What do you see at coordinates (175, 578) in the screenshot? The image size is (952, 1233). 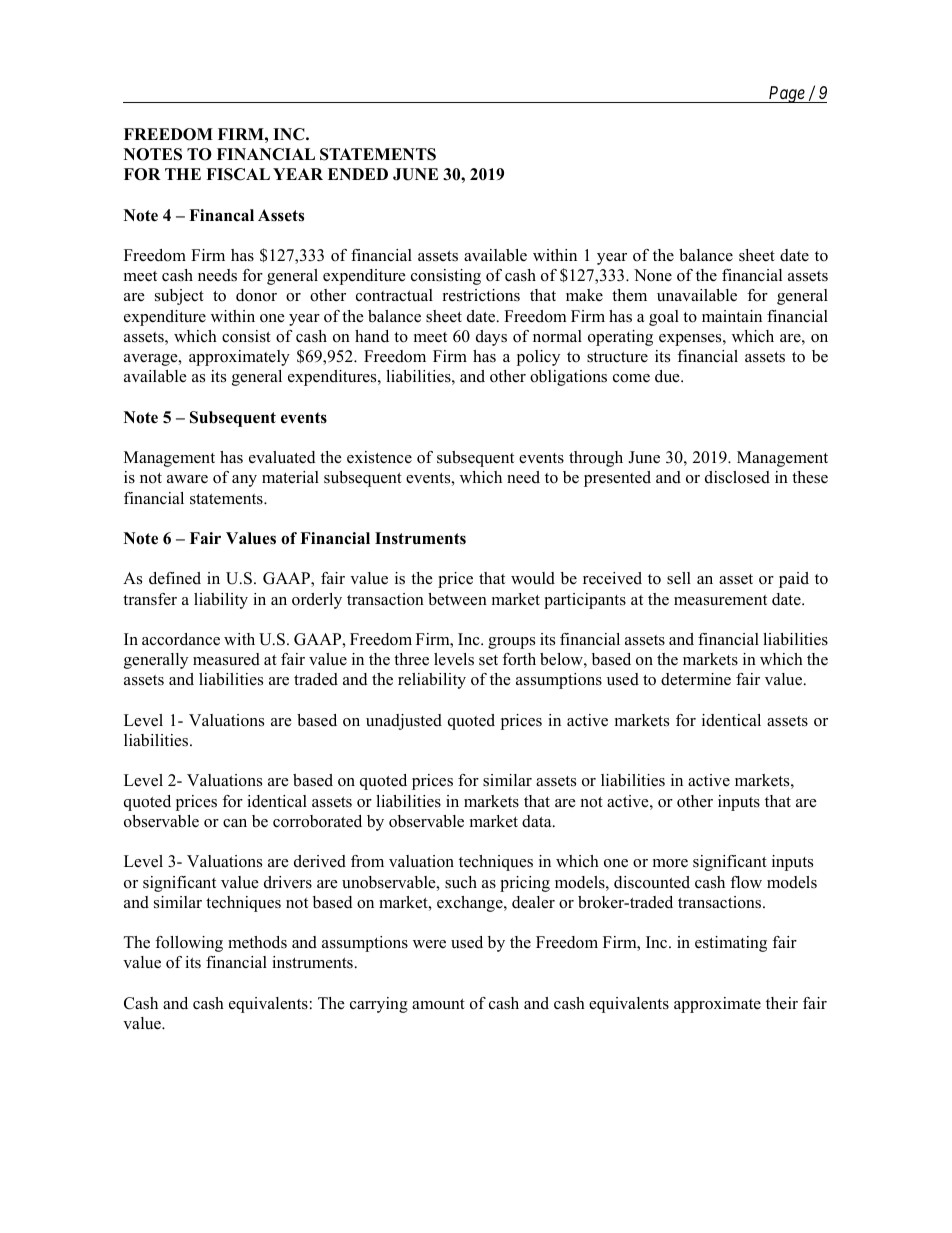 I see `defined` at bounding box center [175, 578].
